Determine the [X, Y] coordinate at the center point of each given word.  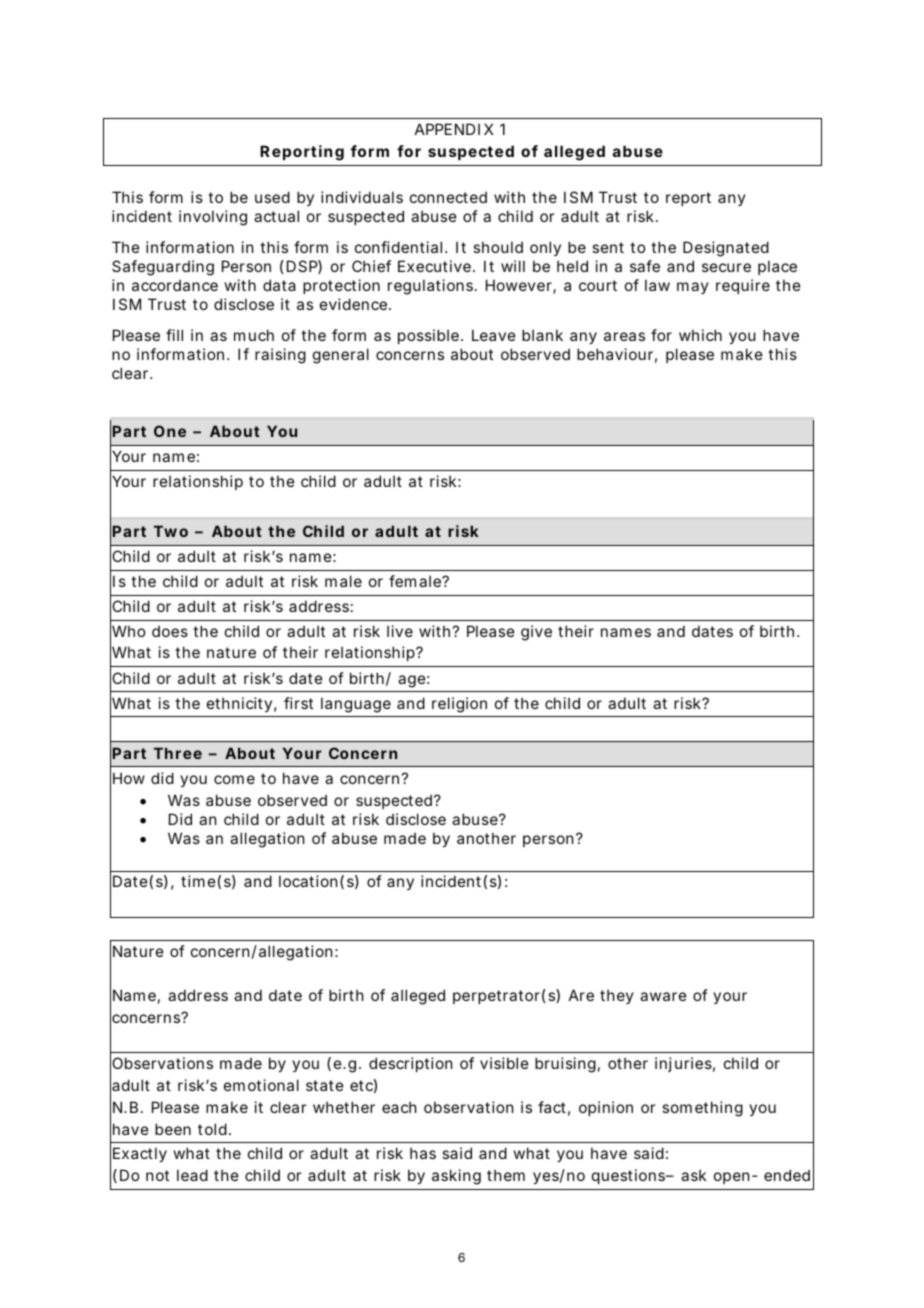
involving [213, 218]
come [234, 779]
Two [171, 531]
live [400, 631]
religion [459, 705]
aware [663, 996]
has [423, 1153]
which [700, 335]
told [212, 1129]
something [702, 1109]
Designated [726, 249]
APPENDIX [454, 129]
